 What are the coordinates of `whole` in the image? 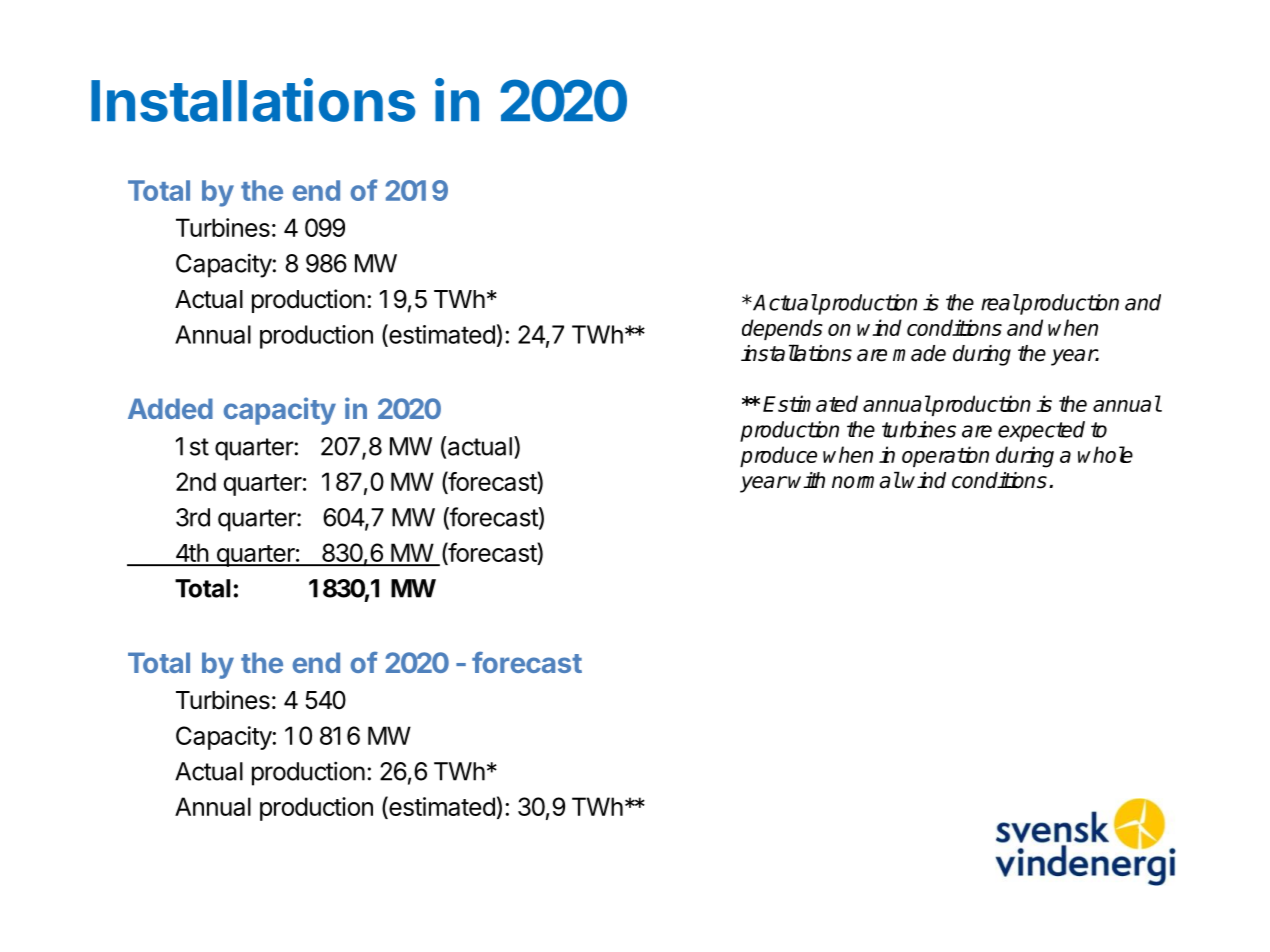 It's located at (1105, 454).
